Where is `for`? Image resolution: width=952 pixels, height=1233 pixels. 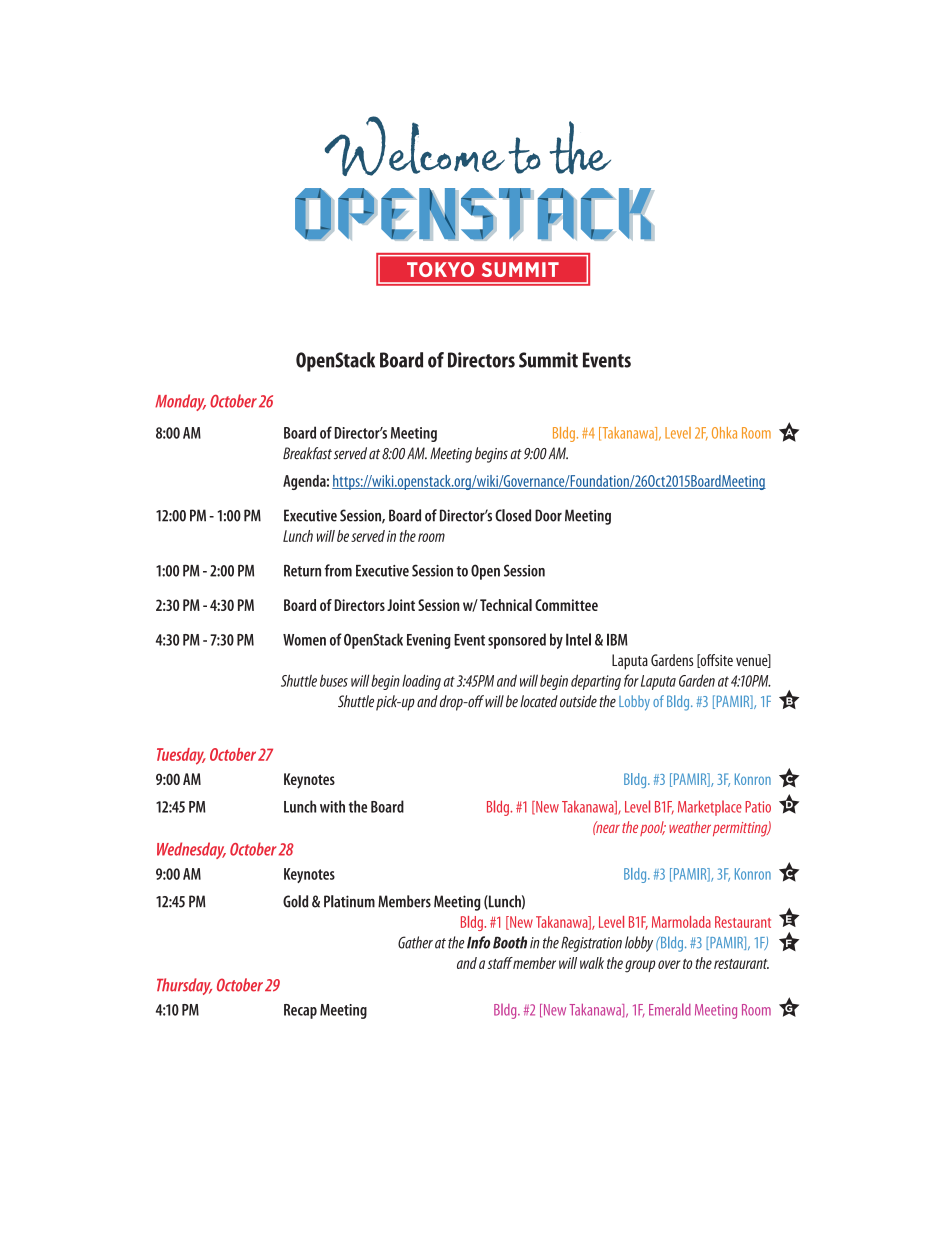
for is located at coordinates (631, 680).
